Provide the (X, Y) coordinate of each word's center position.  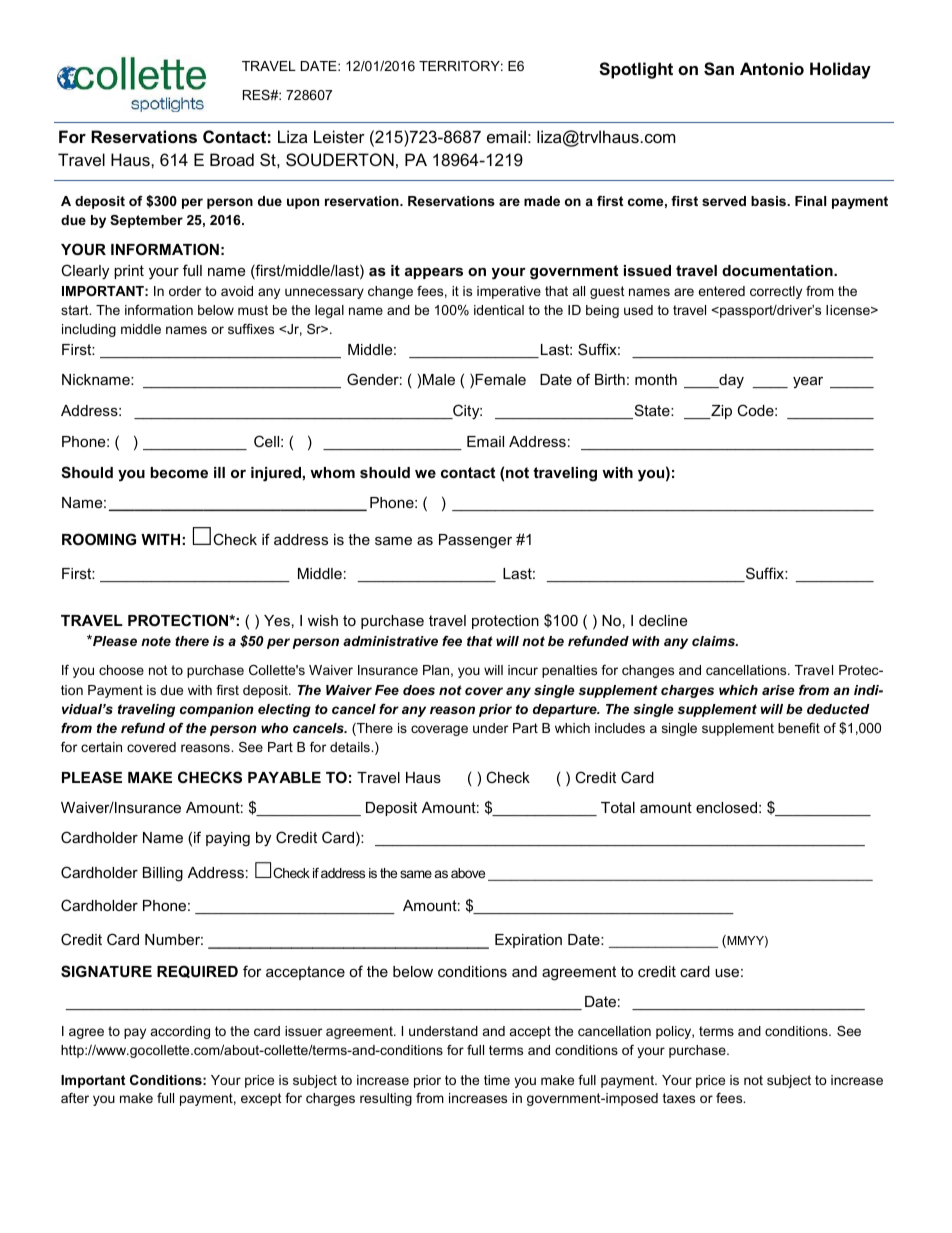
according (180, 1032)
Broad (232, 159)
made (542, 201)
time (497, 1080)
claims (715, 641)
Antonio (772, 68)
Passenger (475, 541)
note (156, 641)
